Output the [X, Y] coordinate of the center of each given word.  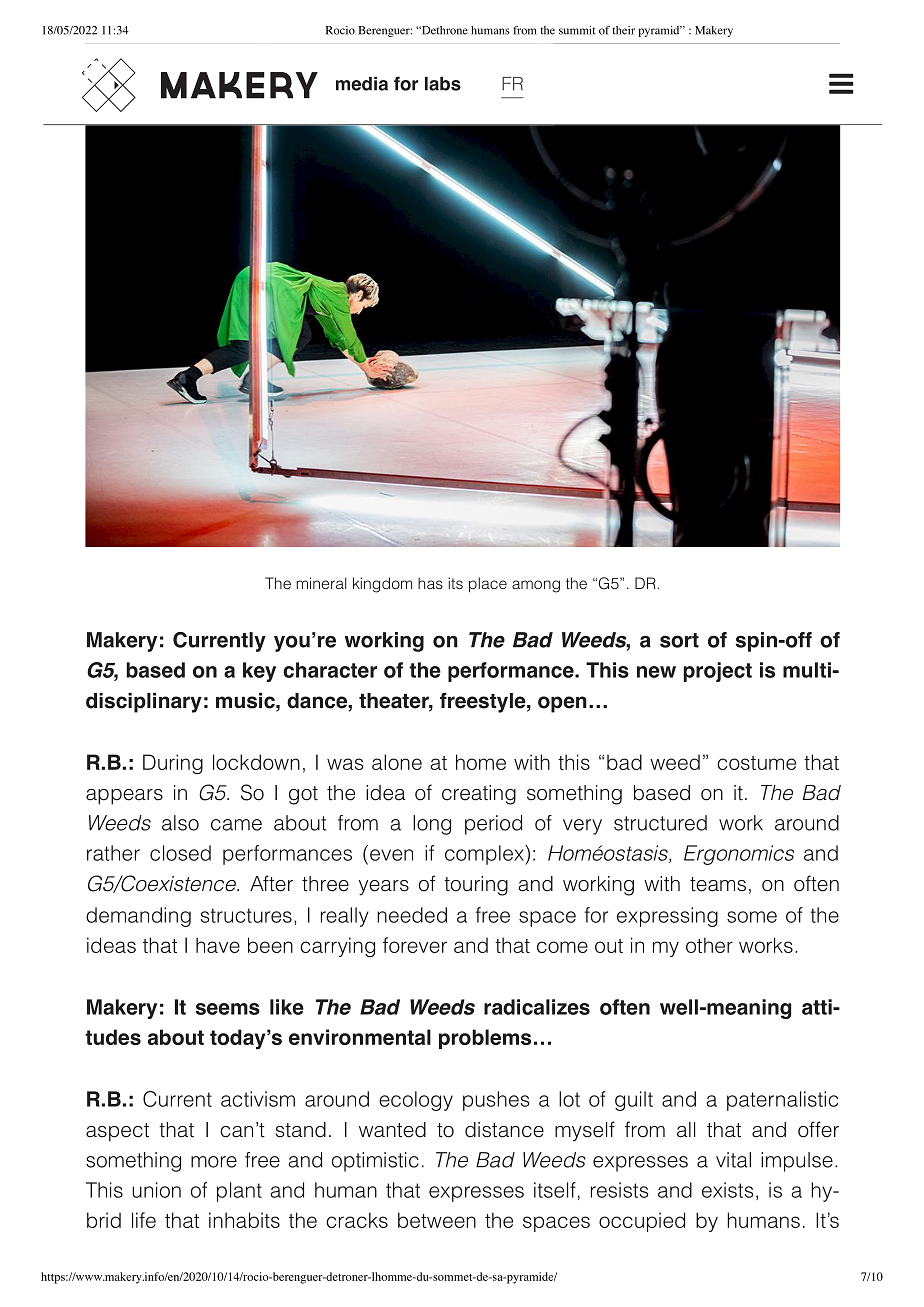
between [437, 1220]
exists [728, 1190]
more [214, 1162]
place [488, 585]
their [623, 30]
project [717, 672]
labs [443, 84]
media [362, 83]
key [259, 672]
